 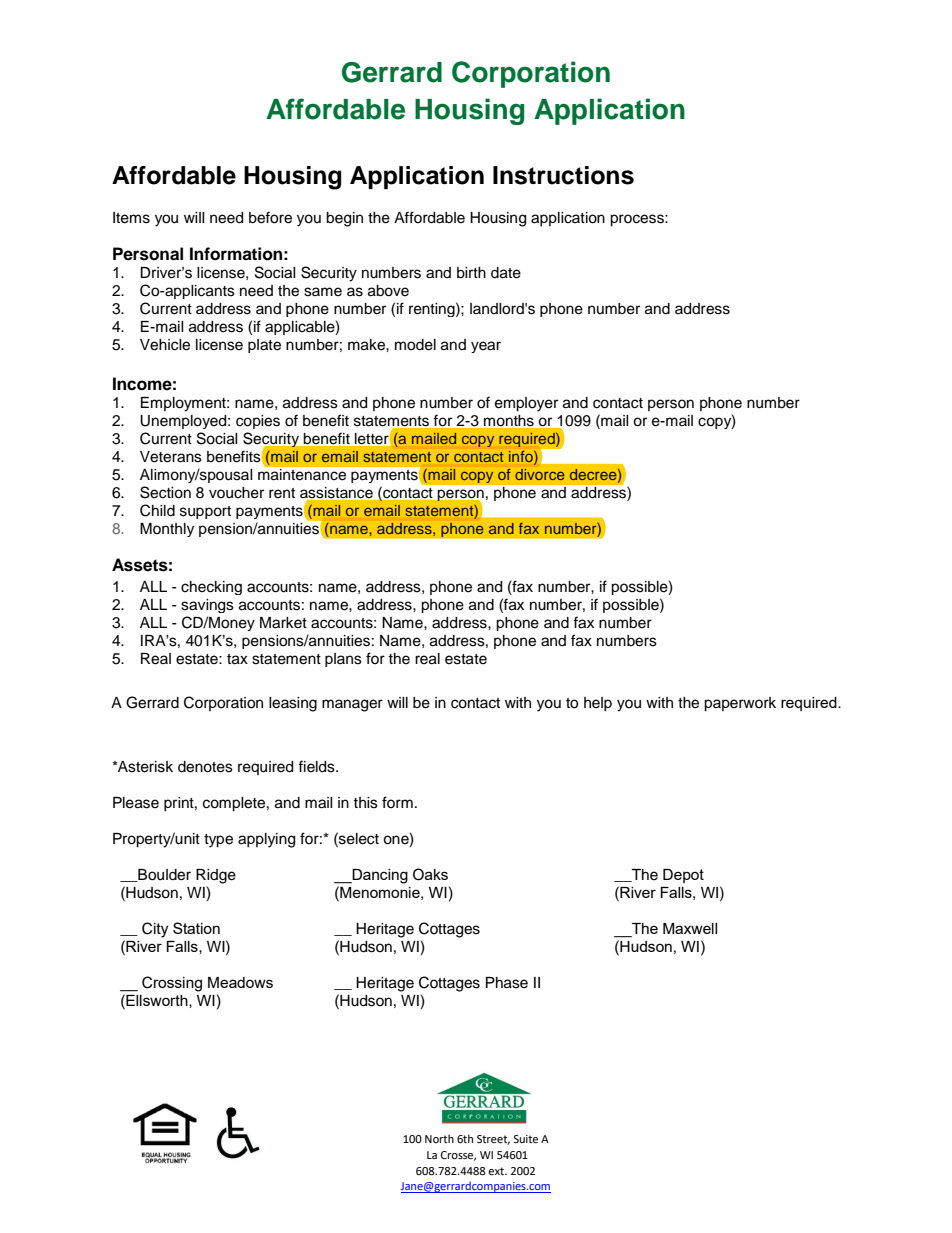 I want to click on Ellsworth, so click(x=157, y=1001).
